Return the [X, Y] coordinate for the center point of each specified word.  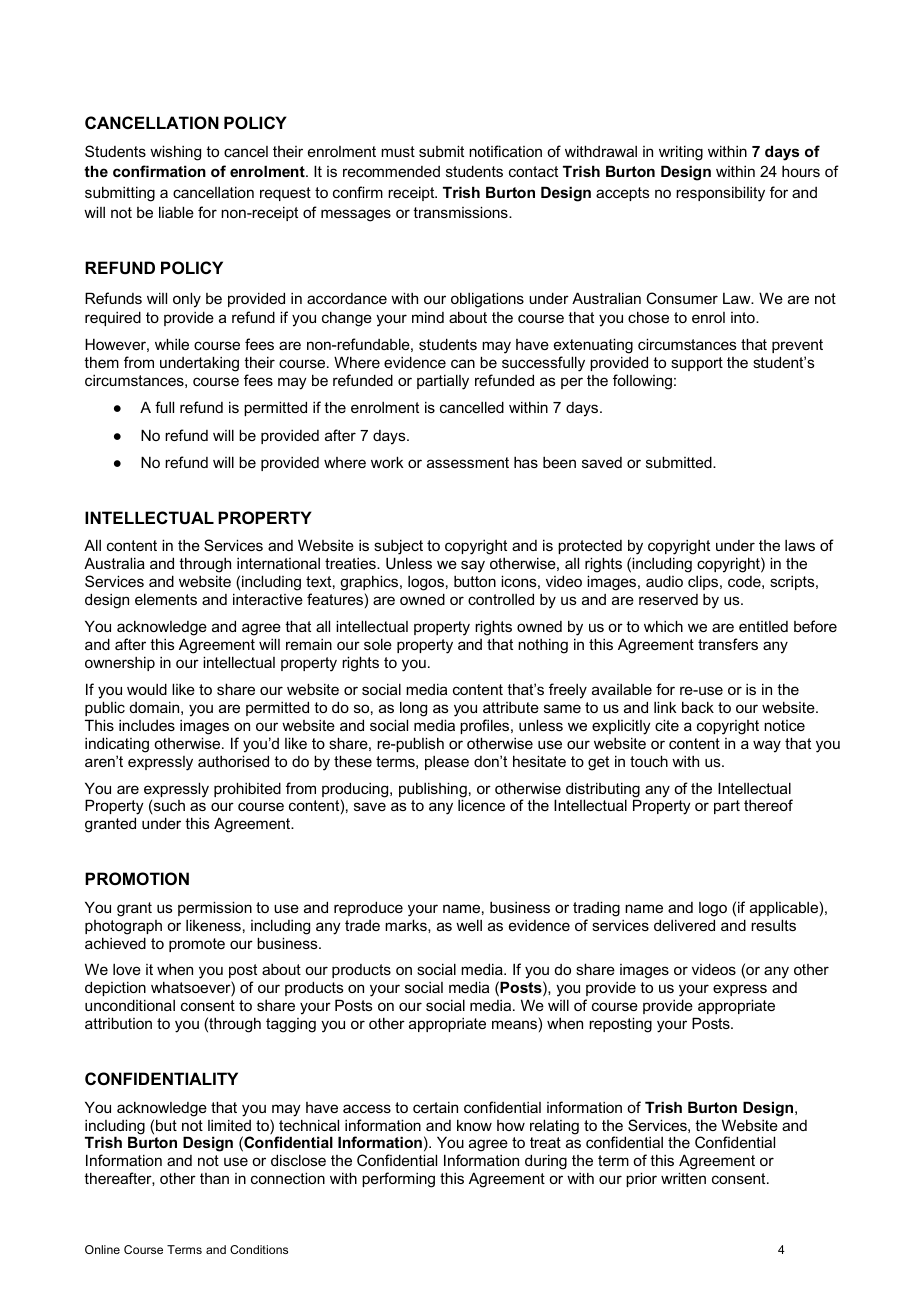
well [469, 925]
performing [398, 1180]
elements [166, 599]
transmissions [461, 212]
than [214, 1178]
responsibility [720, 194]
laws [800, 545]
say [473, 566]
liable [176, 212]
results [773, 925]
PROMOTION [137, 878]
